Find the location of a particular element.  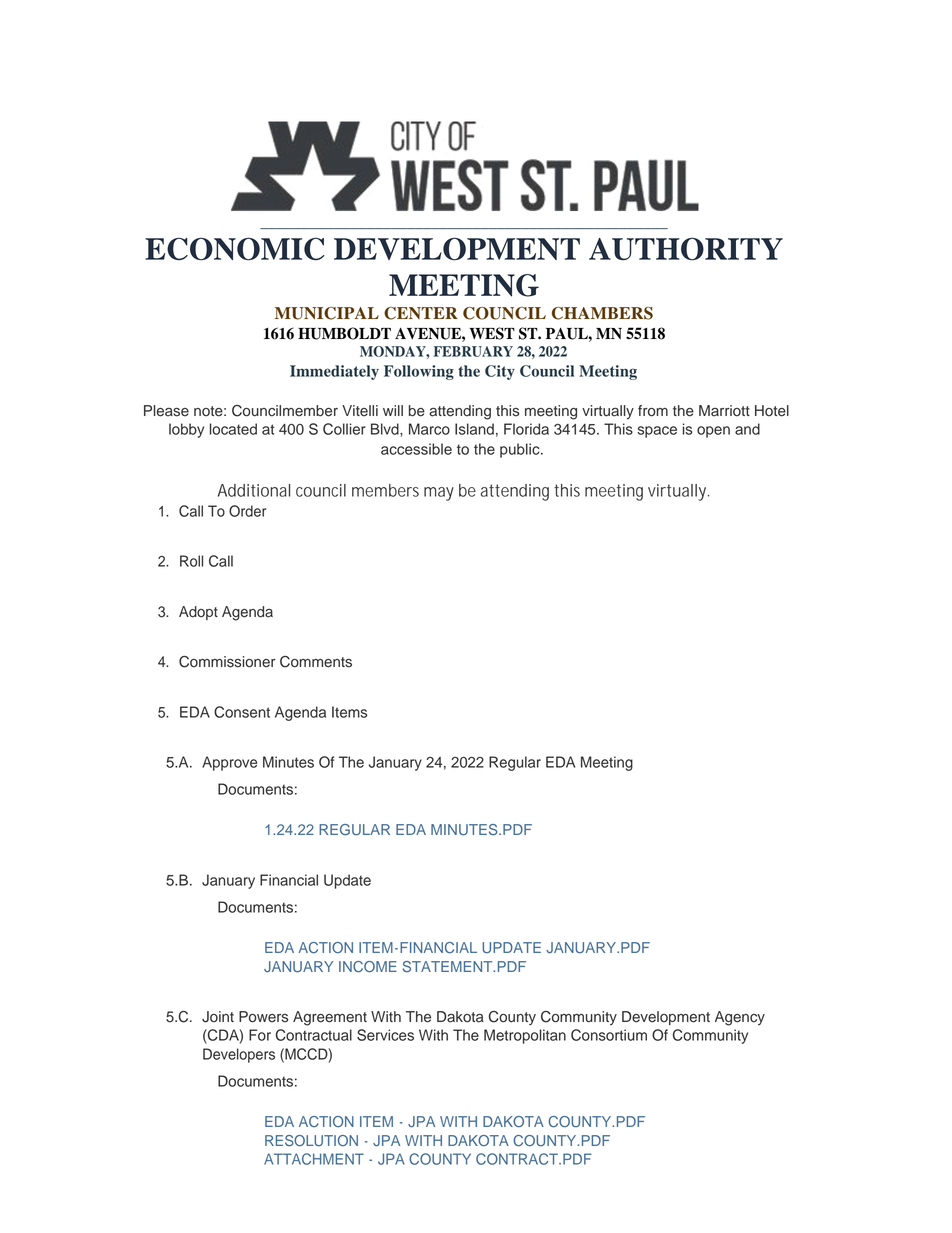

may is located at coordinates (439, 494).
